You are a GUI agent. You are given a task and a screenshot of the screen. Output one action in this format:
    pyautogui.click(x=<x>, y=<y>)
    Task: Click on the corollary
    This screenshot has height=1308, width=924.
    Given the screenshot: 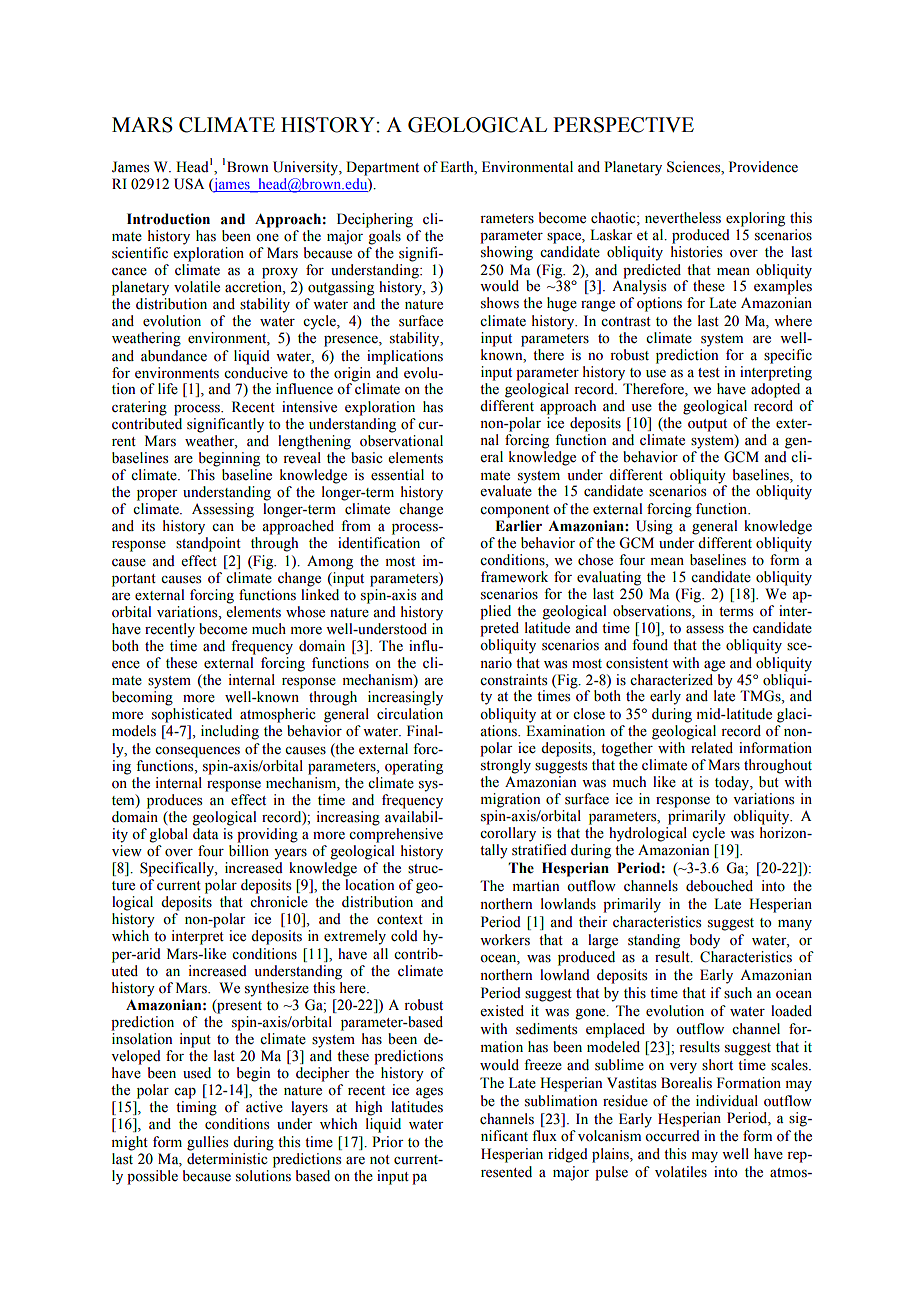 What is the action you would take?
    pyautogui.click(x=508, y=834)
